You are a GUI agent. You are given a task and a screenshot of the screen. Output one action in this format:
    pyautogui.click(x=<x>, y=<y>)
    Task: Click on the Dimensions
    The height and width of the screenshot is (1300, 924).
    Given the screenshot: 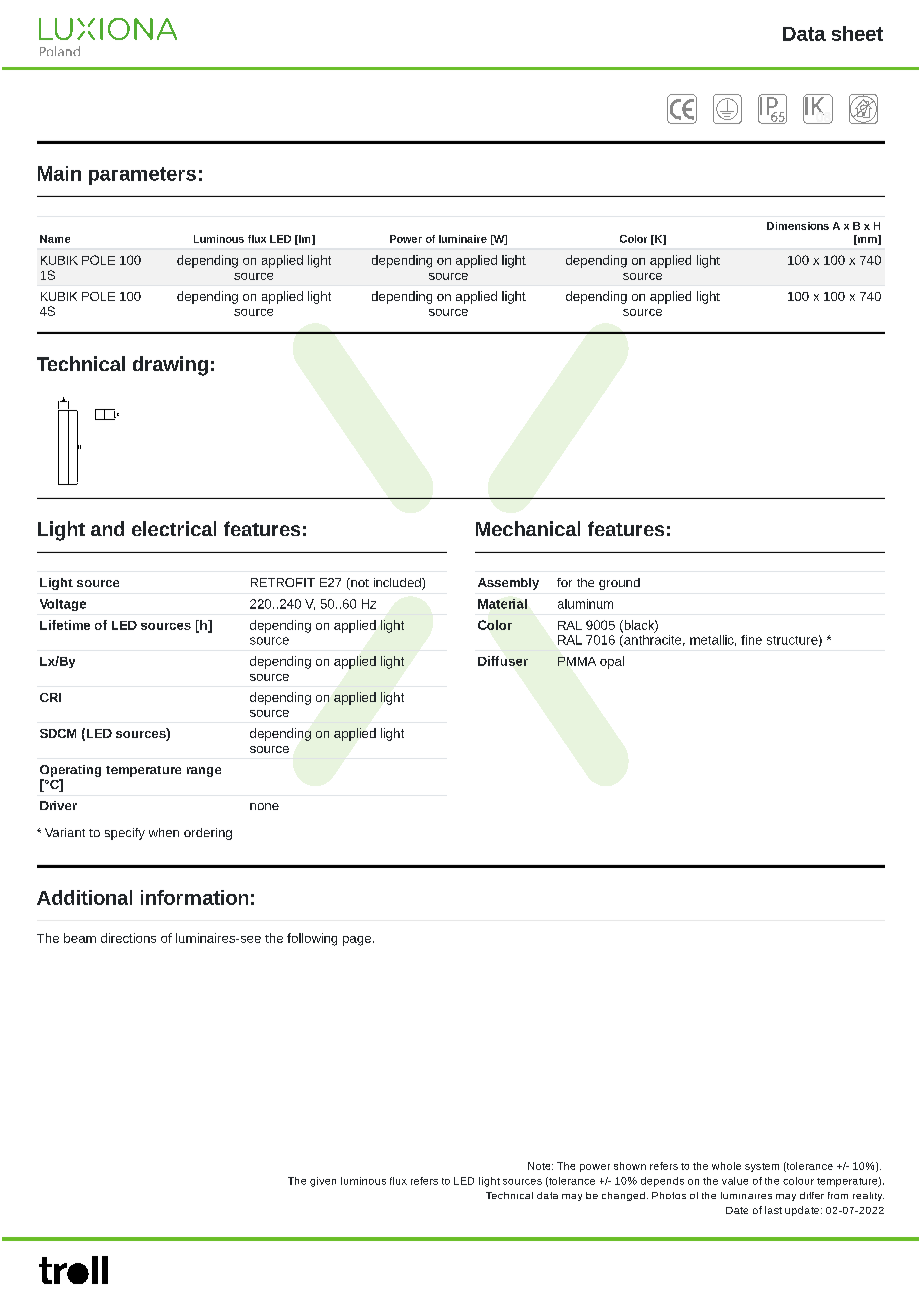 What is the action you would take?
    pyautogui.click(x=798, y=226)
